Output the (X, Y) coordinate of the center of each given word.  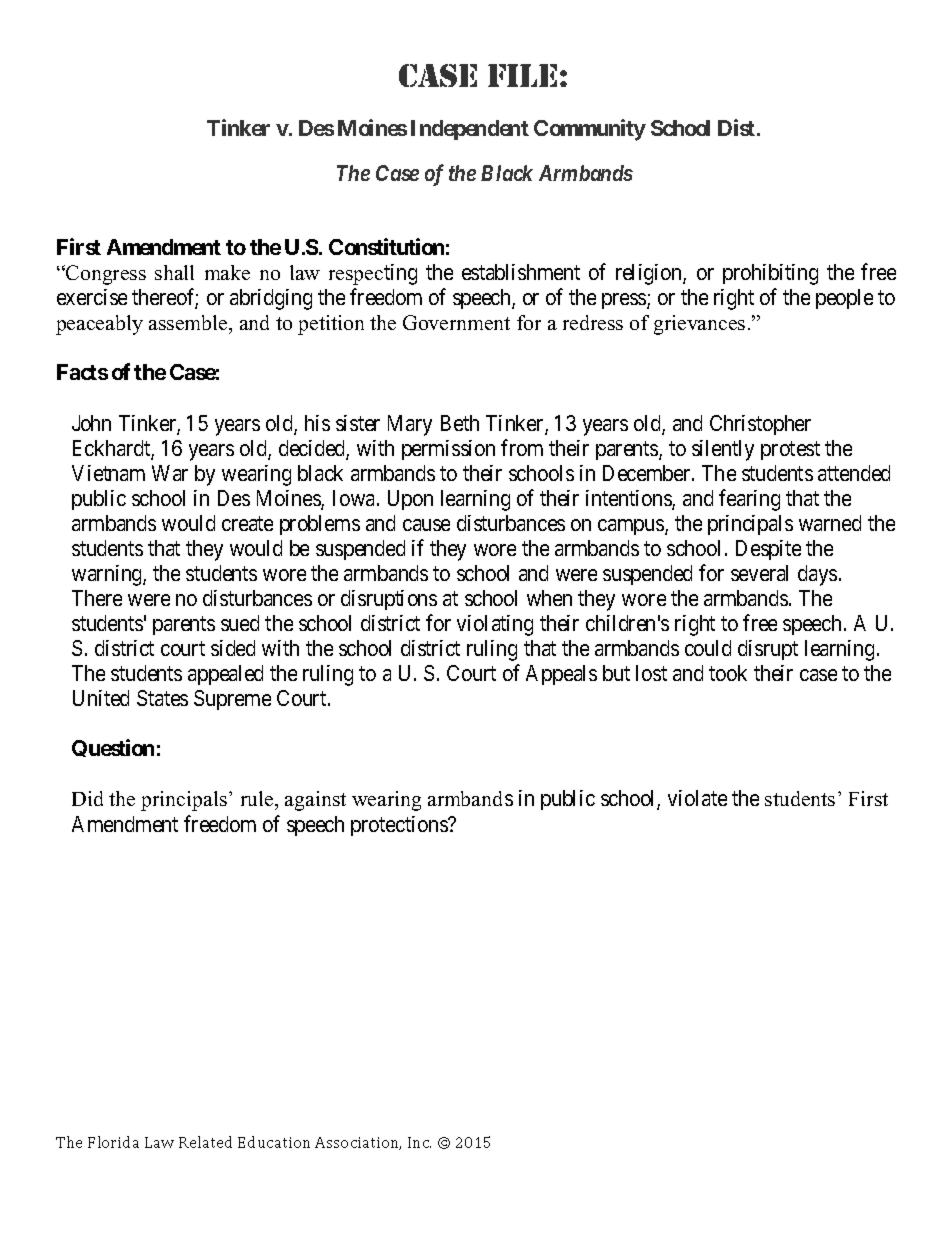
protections (400, 826)
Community (590, 130)
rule (258, 800)
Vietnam (108, 473)
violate (697, 798)
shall (174, 272)
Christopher (760, 425)
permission (448, 450)
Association (358, 1143)
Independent (470, 130)
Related (205, 1142)
